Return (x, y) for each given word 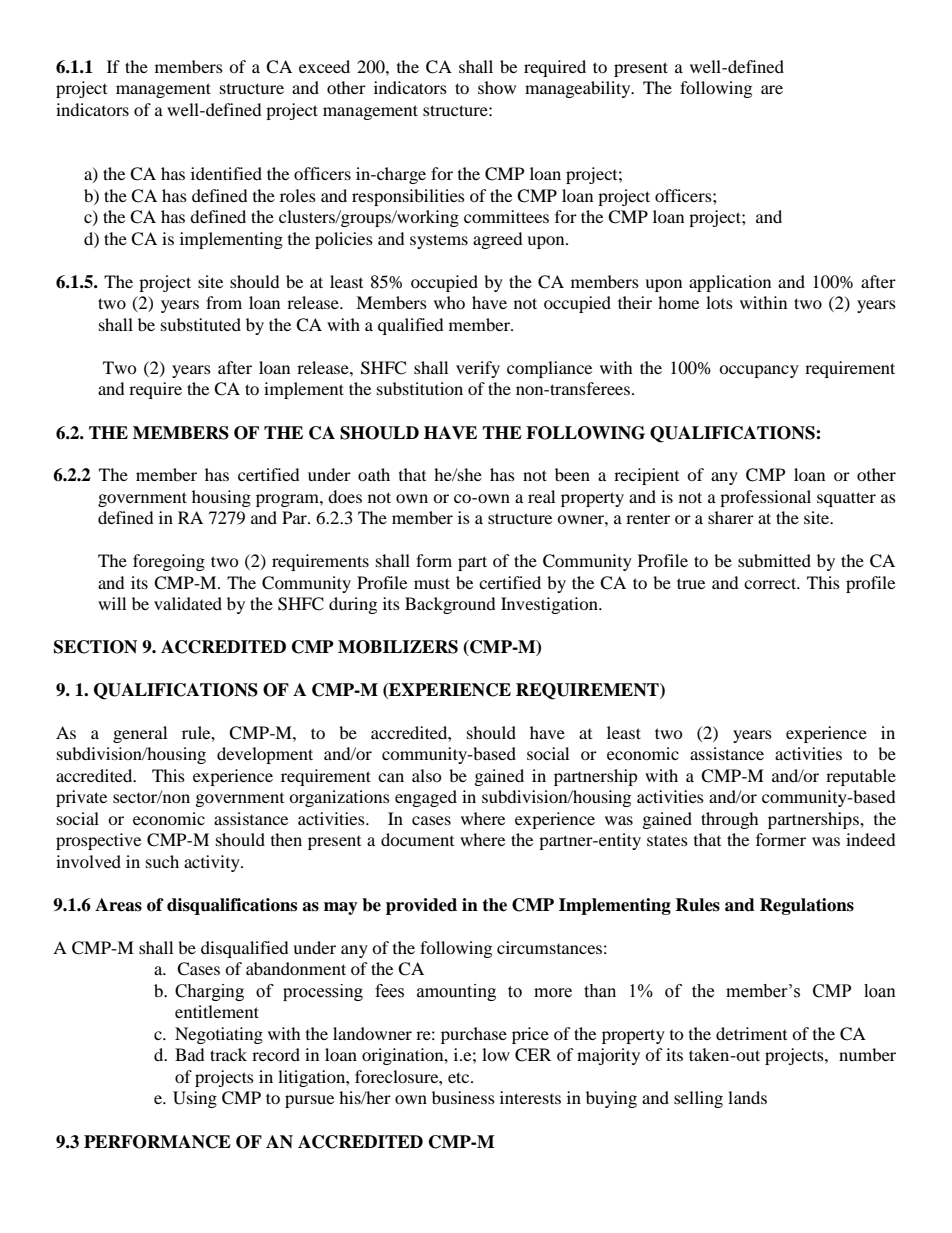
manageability (579, 89)
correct (771, 583)
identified (226, 173)
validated (188, 603)
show (497, 87)
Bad (190, 1054)
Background (450, 605)
